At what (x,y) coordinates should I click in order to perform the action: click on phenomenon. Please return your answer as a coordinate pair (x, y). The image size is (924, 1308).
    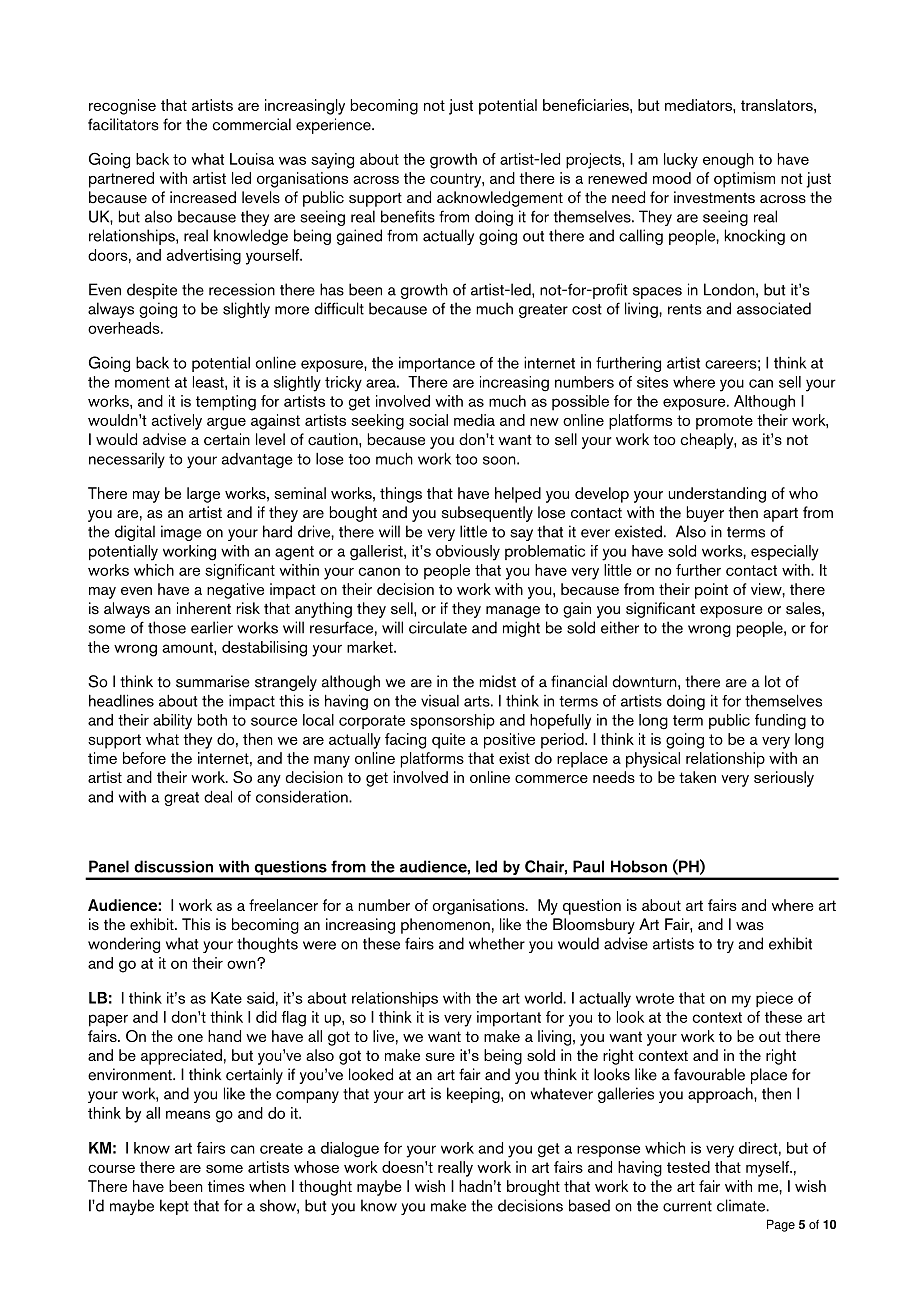
    Looking at the image, I should click on (445, 926).
